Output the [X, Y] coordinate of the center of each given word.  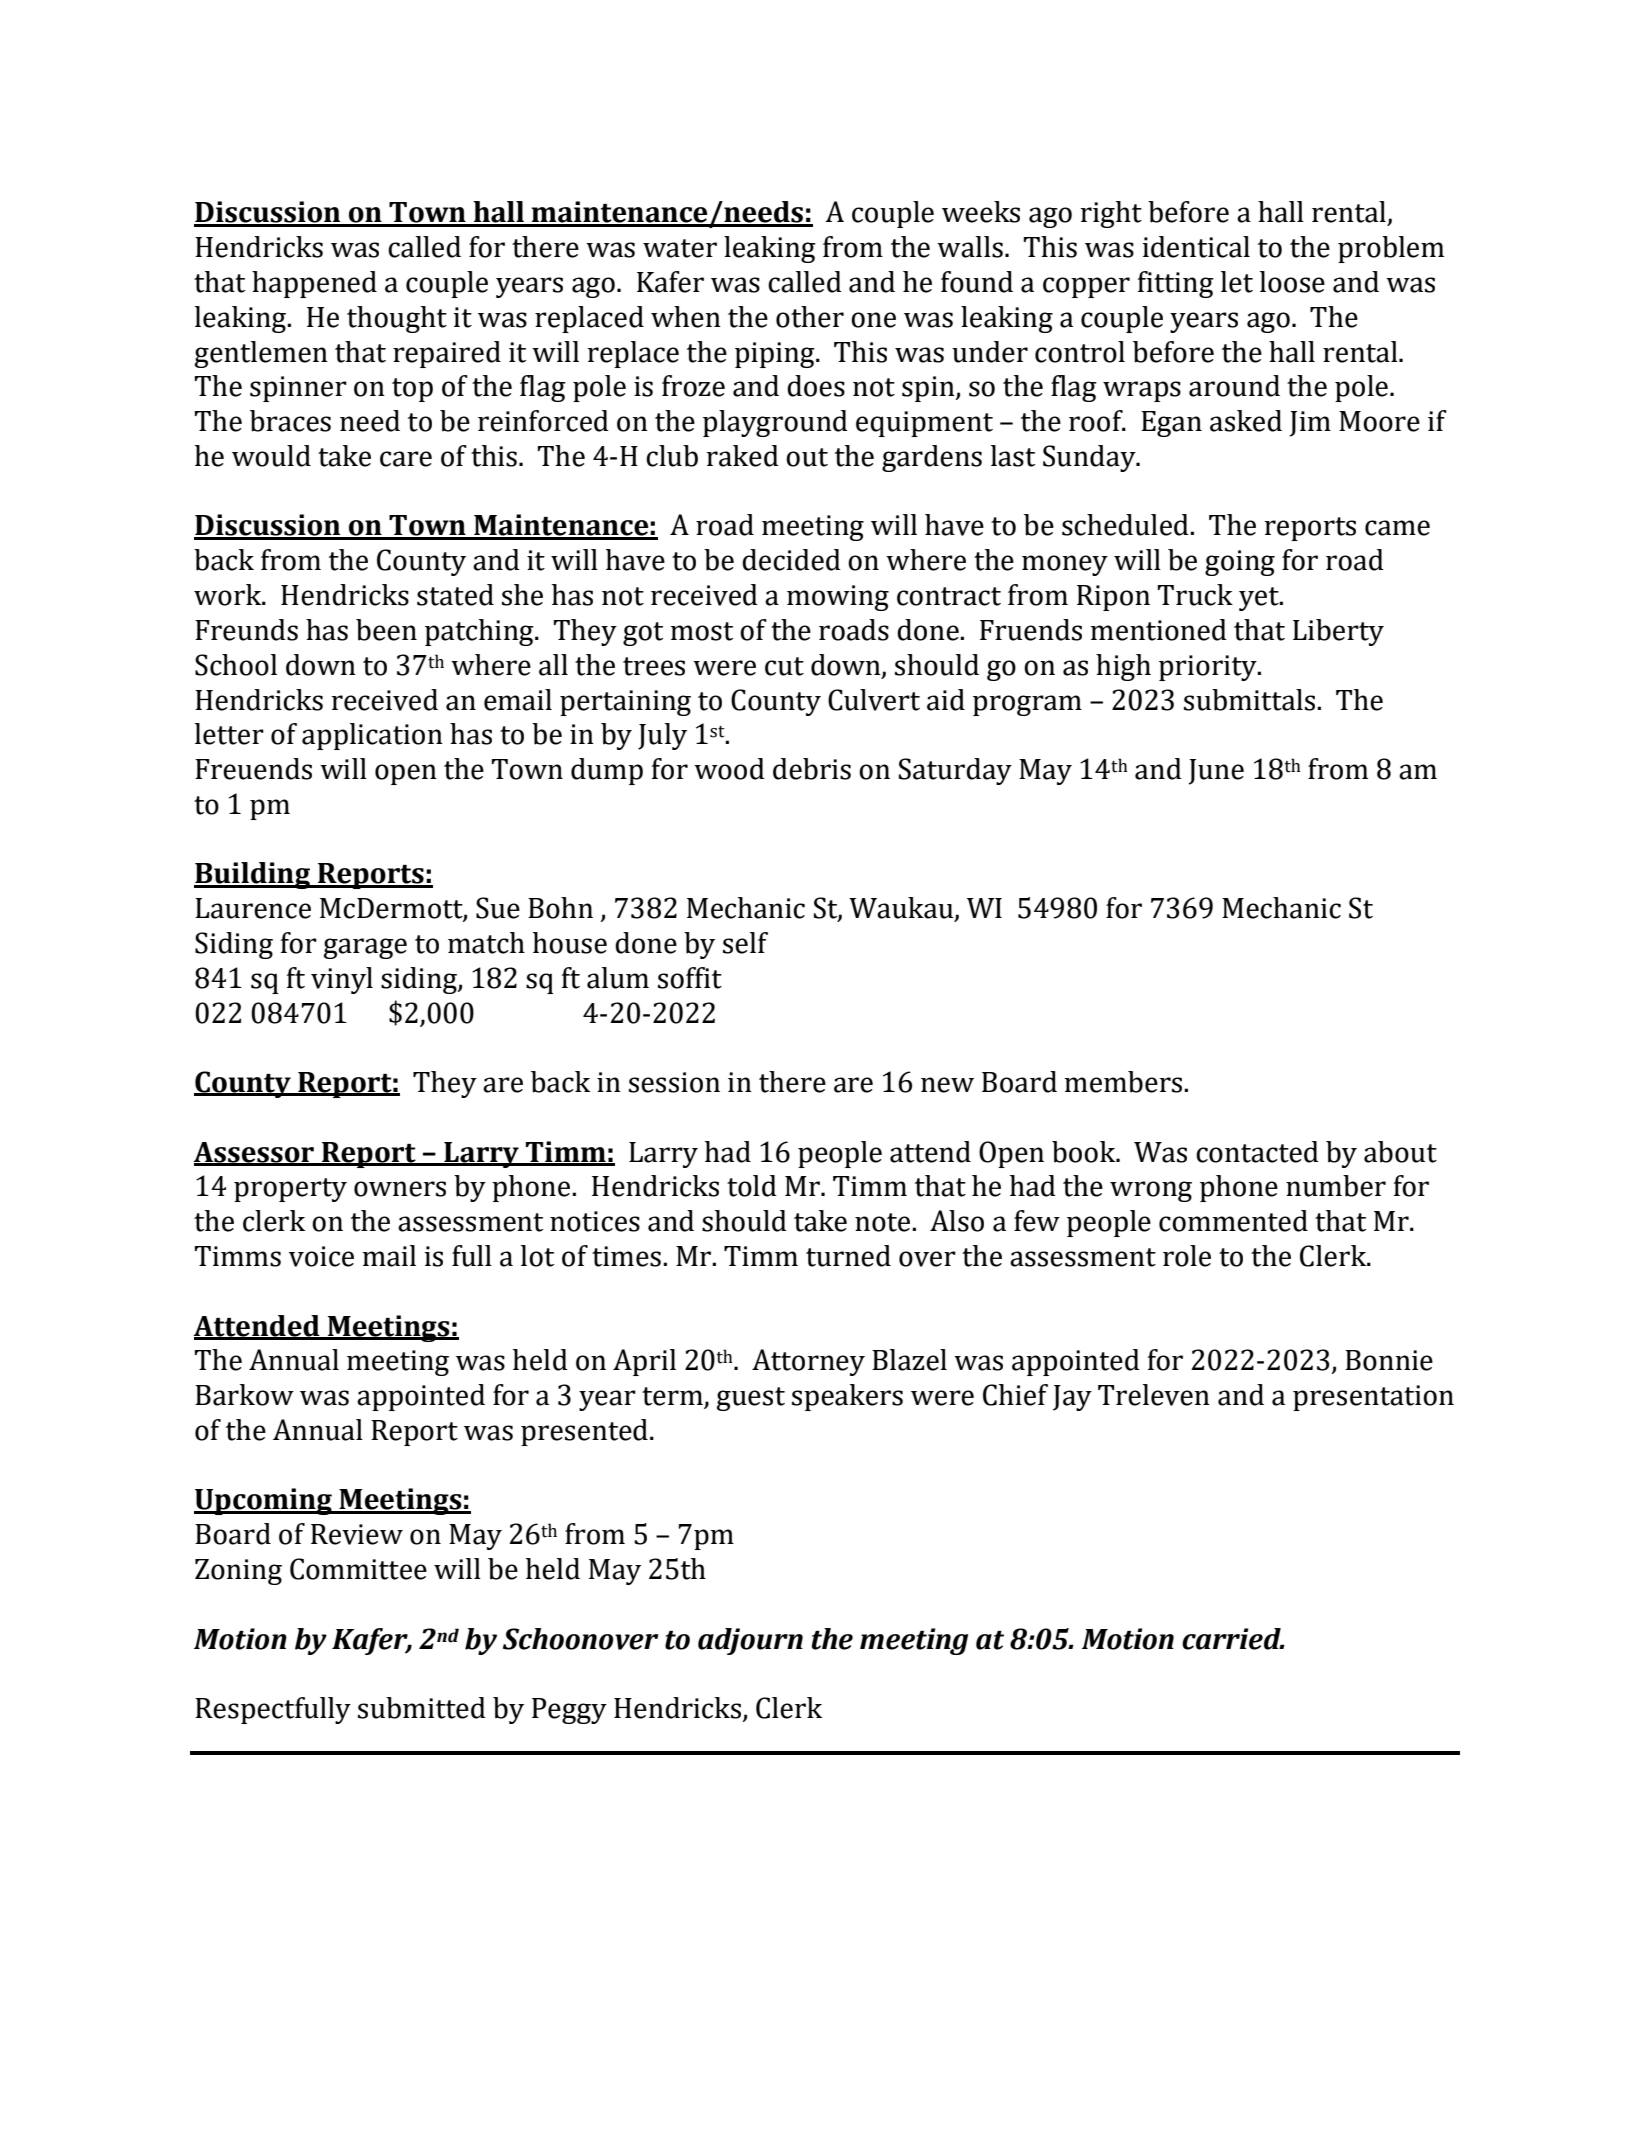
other [810, 317]
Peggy [569, 1711]
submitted [422, 1708]
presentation [1373, 1398]
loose [1292, 282]
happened [314, 284]
